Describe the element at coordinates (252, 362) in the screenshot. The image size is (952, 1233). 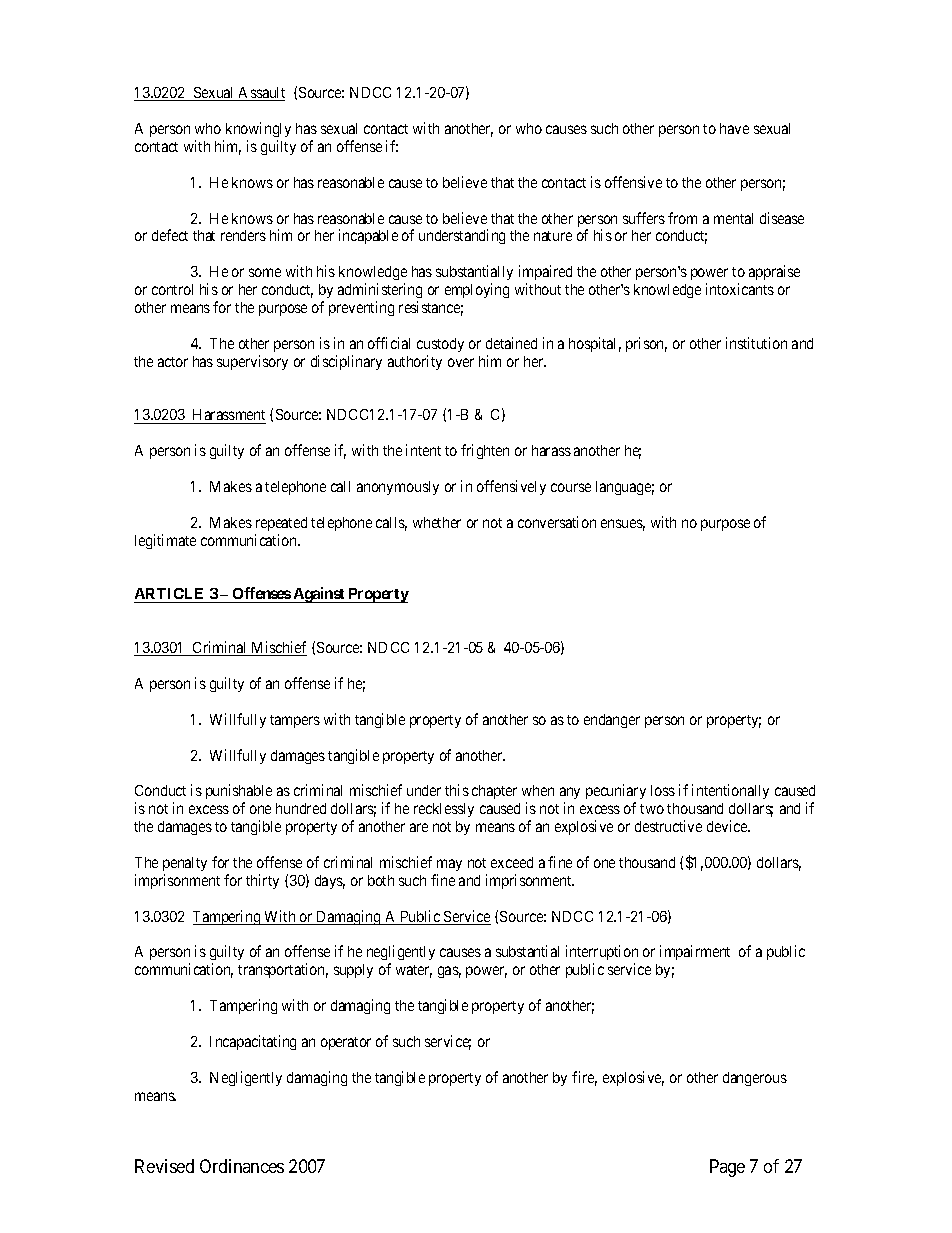
I see `supervisory` at that location.
